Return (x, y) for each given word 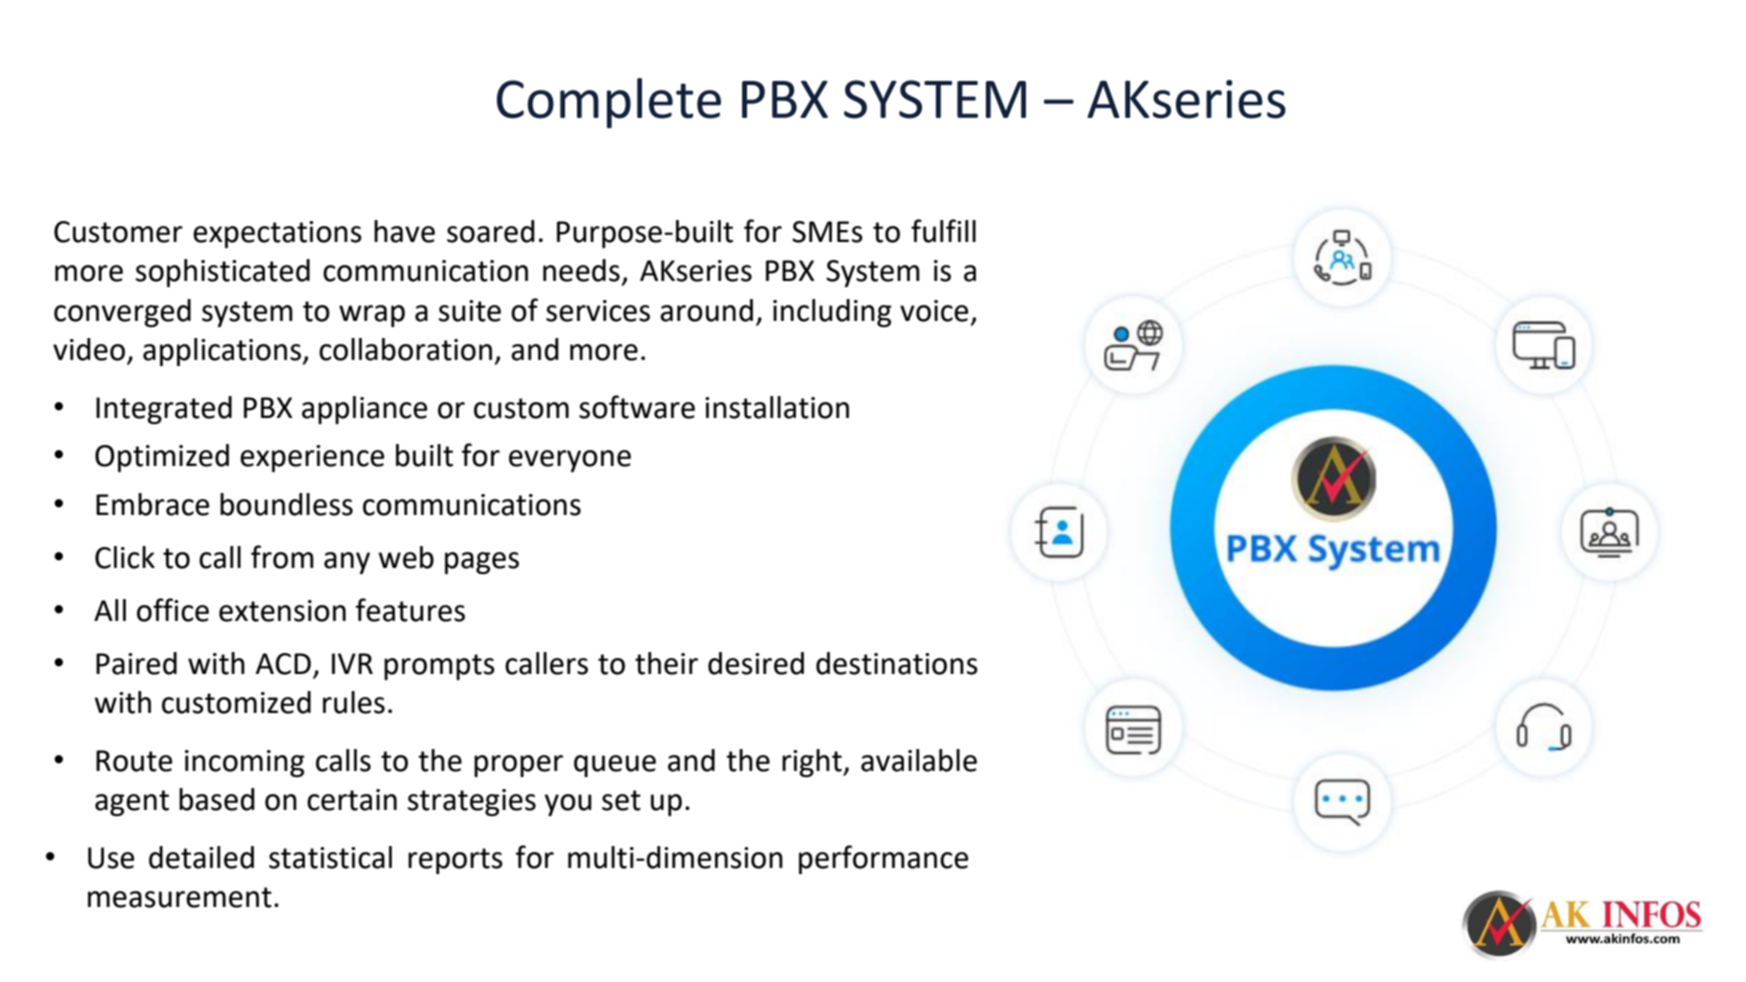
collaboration (405, 349)
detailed (201, 857)
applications (223, 352)
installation (777, 407)
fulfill (943, 231)
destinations (897, 663)
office (173, 610)
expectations (277, 234)
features (410, 610)
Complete (609, 103)
